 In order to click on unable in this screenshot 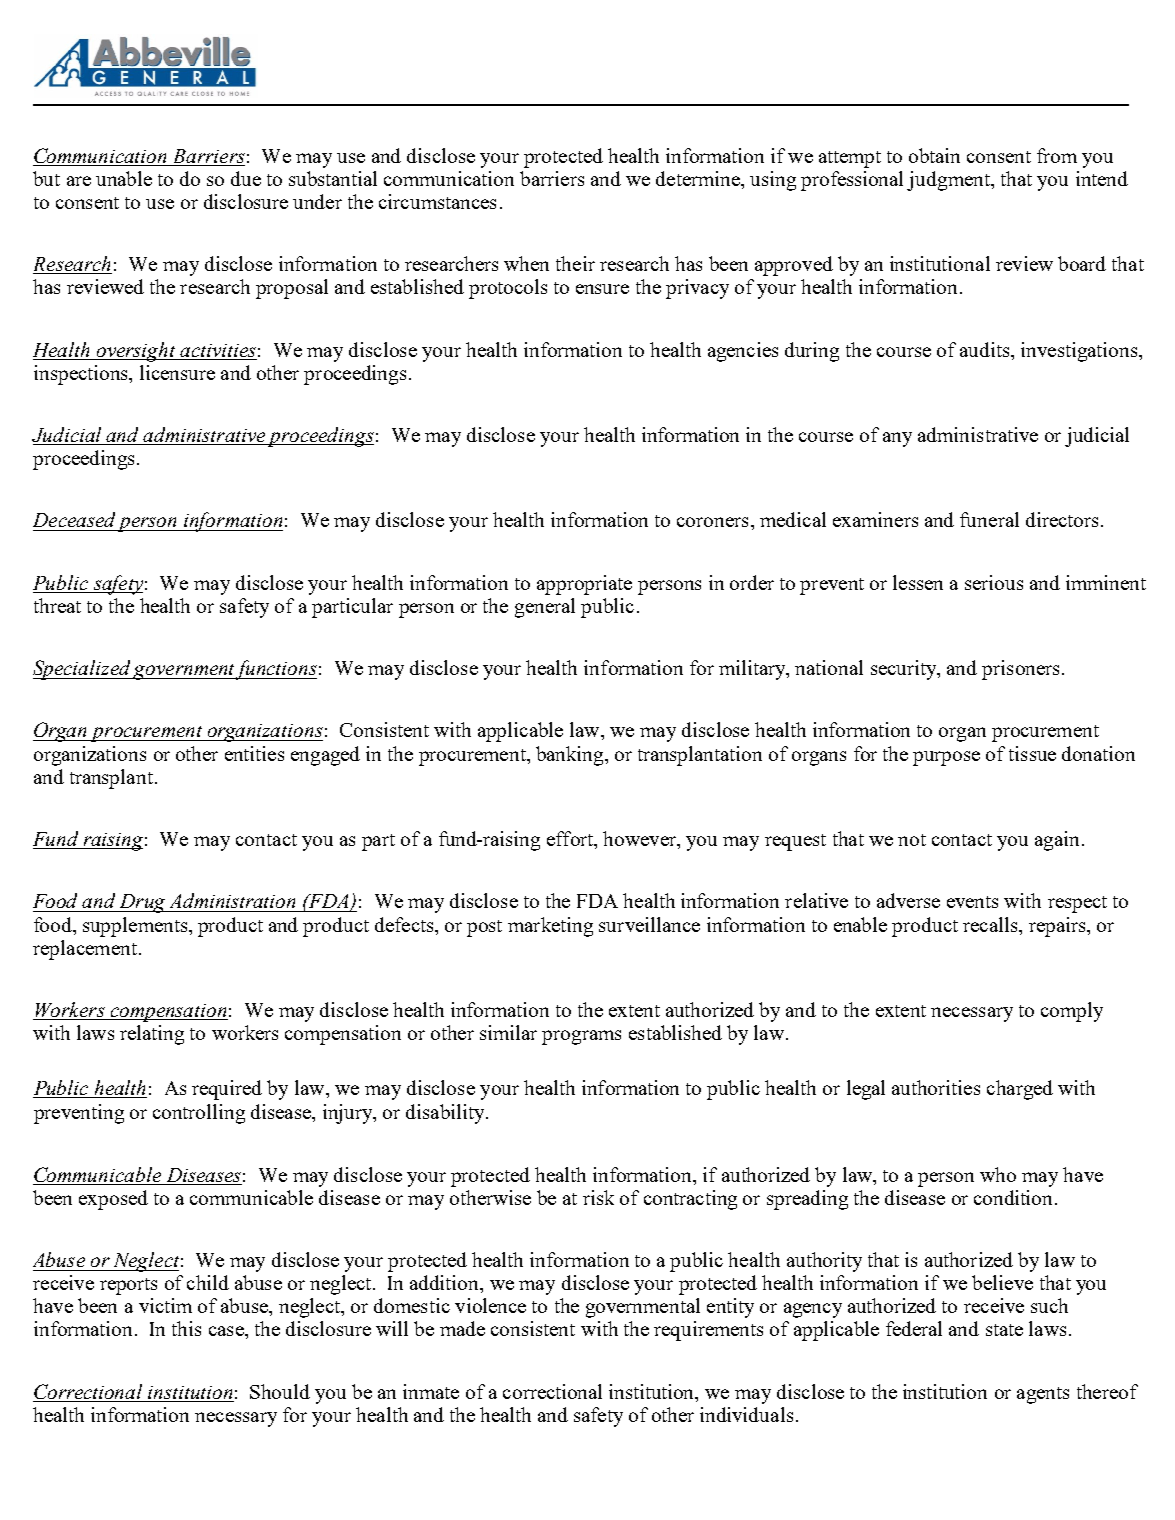, I will do `click(124, 178)`.
